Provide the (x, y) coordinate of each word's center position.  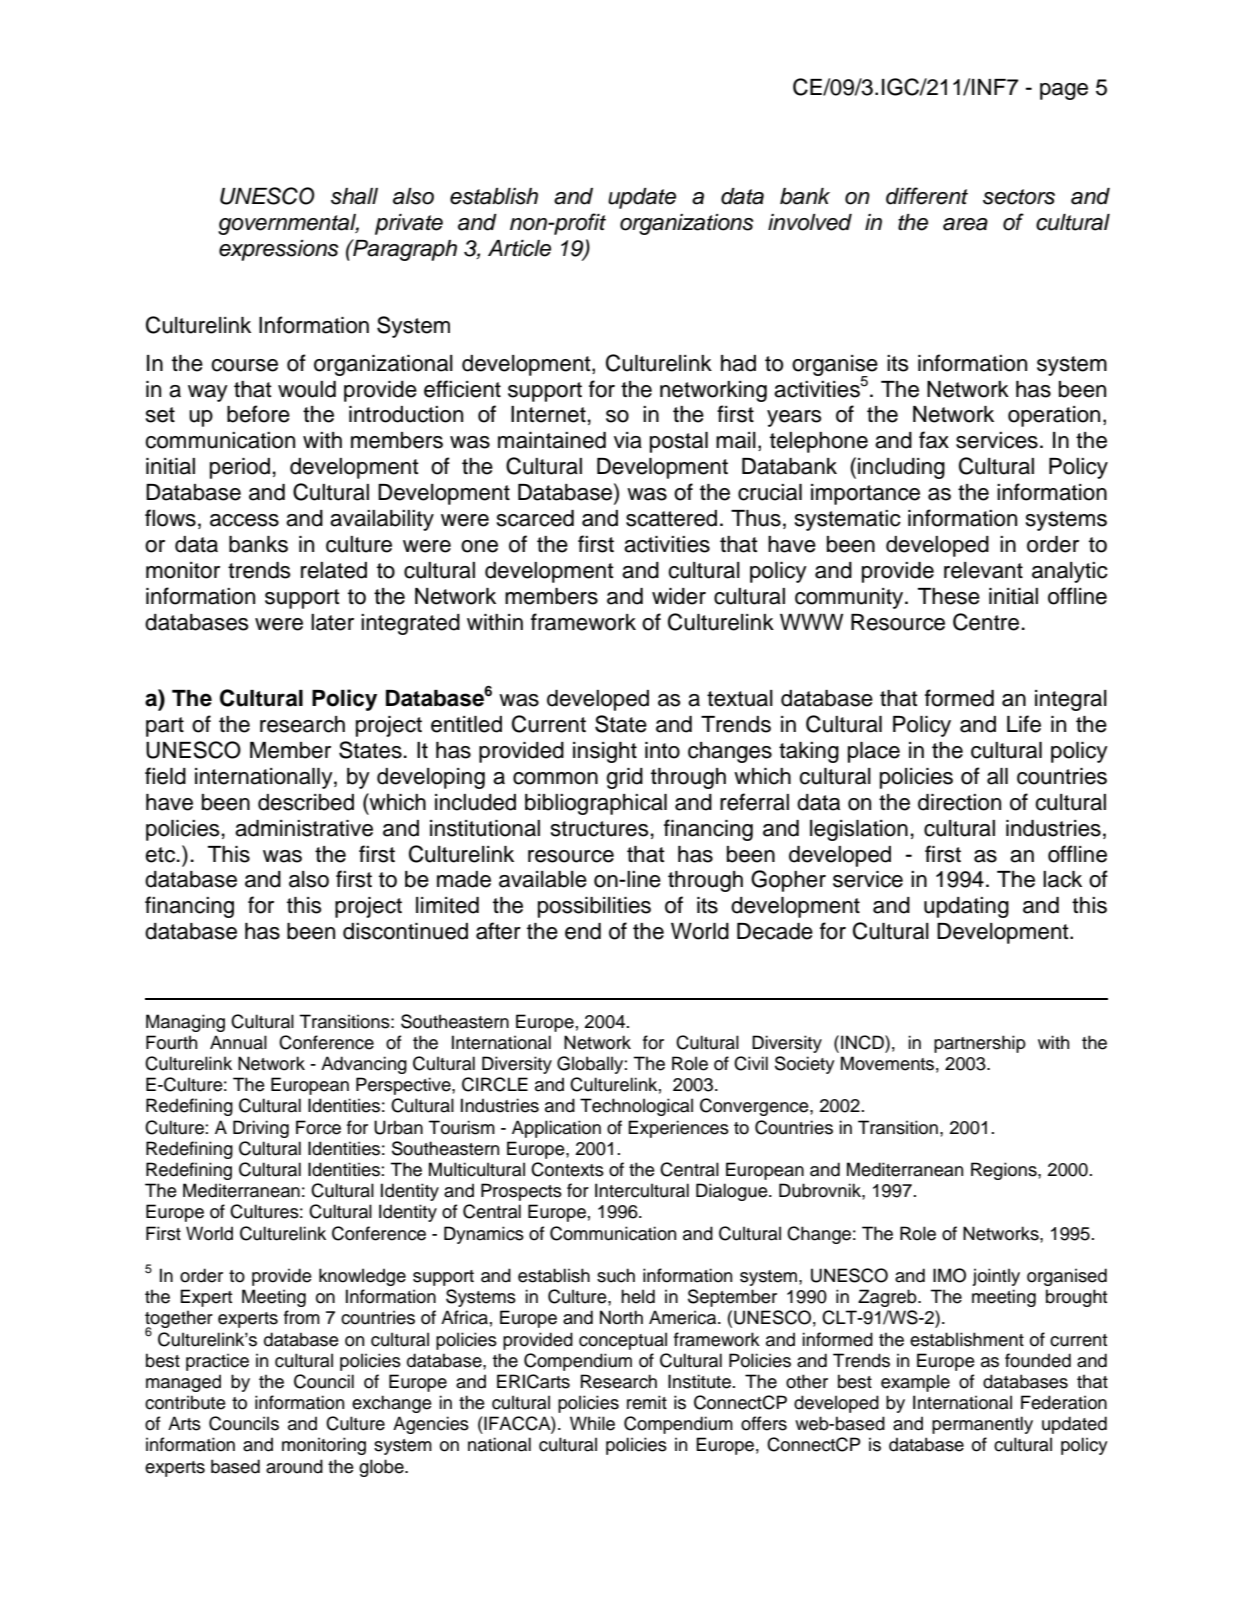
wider (679, 596)
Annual (238, 1042)
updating (966, 907)
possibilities (594, 907)
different (927, 196)
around (294, 1466)
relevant (983, 570)
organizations (686, 224)
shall (354, 196)
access (244, 520)
